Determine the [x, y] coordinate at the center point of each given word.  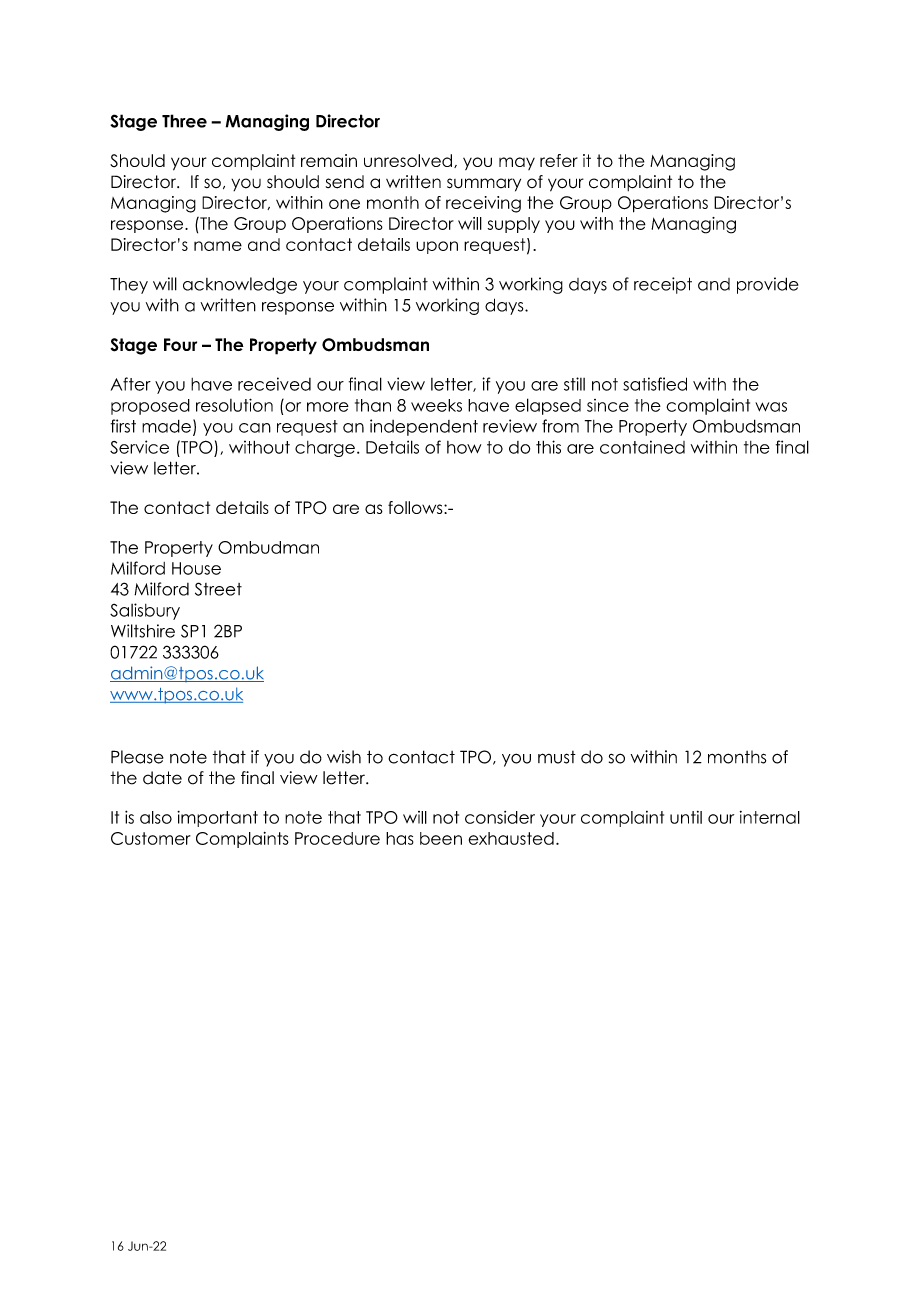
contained [642, 447]
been [441, 838]
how [464, 447]
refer [559, 160]
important [217, 819]
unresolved [408, 160]
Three [184, 121]
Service [139, 447]
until [686, 817]
